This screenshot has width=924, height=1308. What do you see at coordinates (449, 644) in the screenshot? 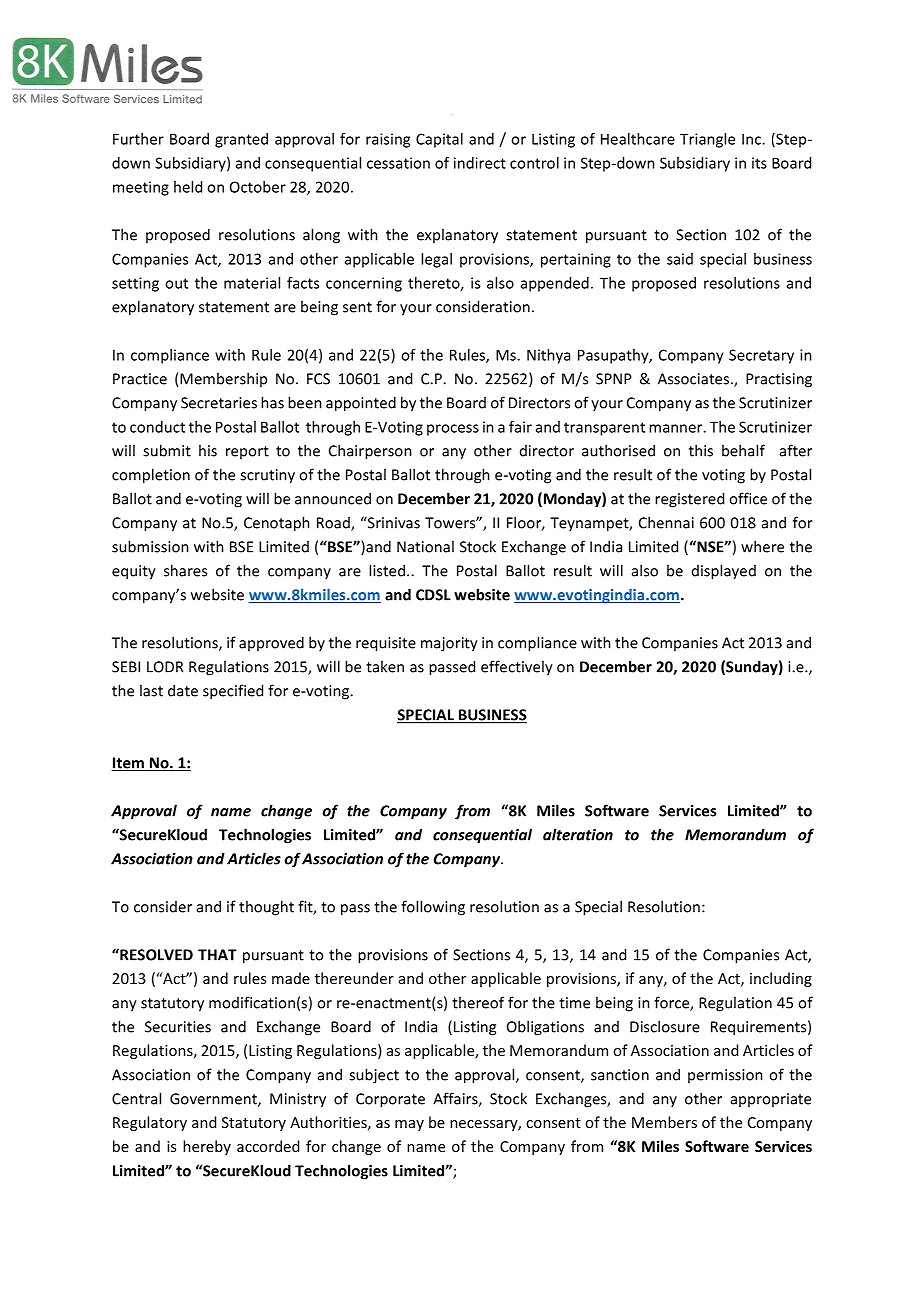
I see `majority` at bounding box center [449, 644].
